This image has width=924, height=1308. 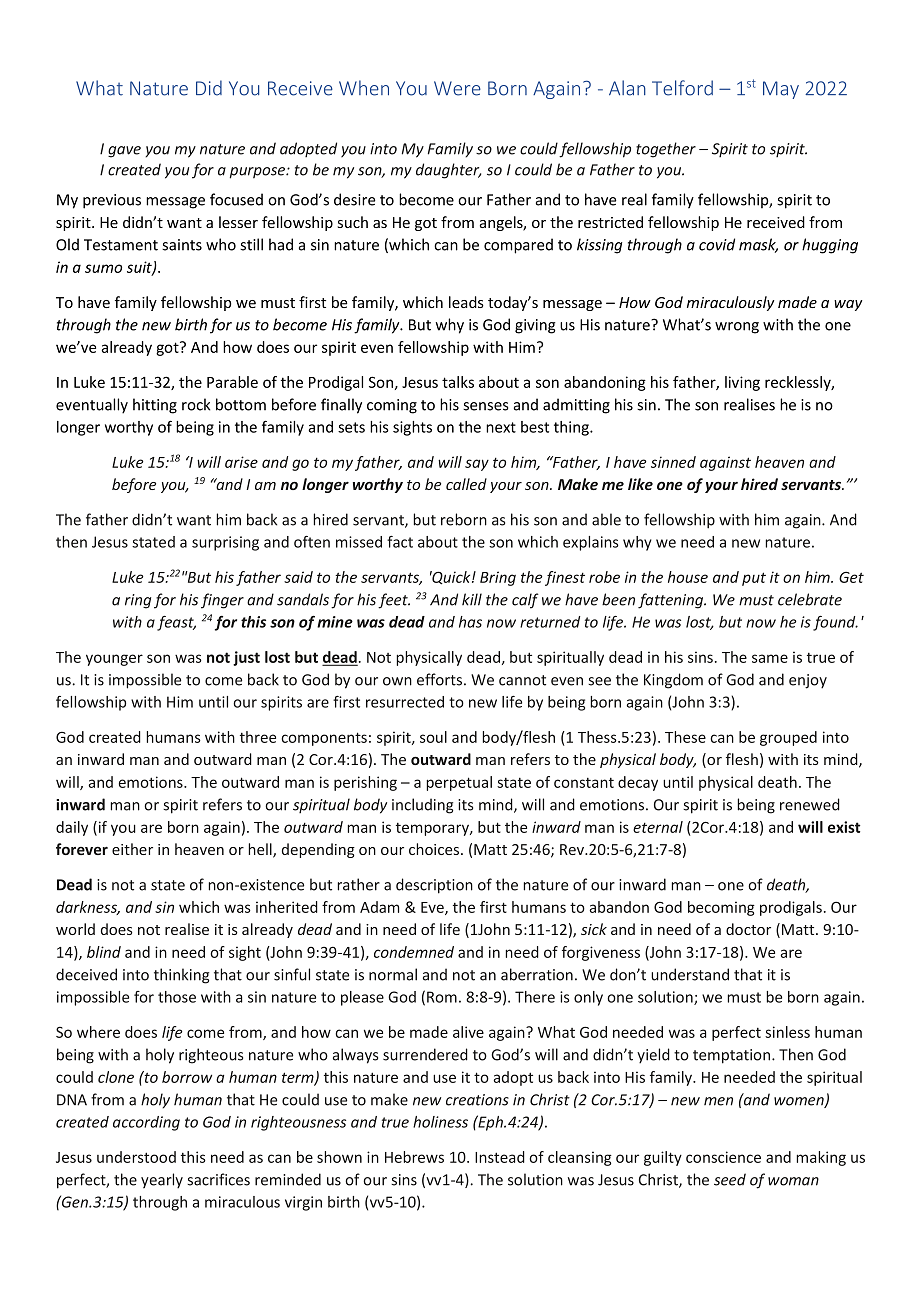 I want to click on leads, so click(x=466, y=302).
